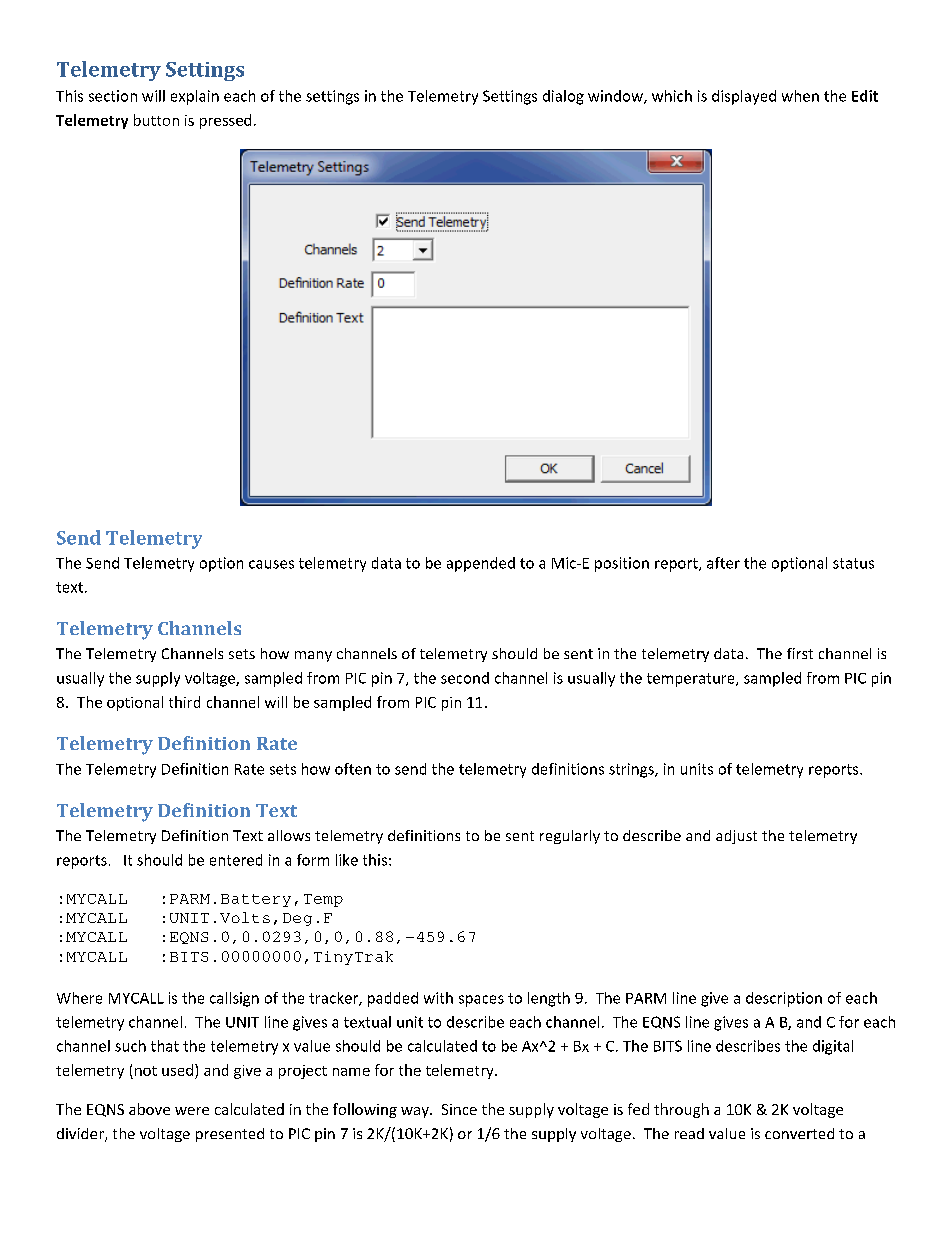 The image size is (952, 1233). I want to click on appended, so click(481, 564).
